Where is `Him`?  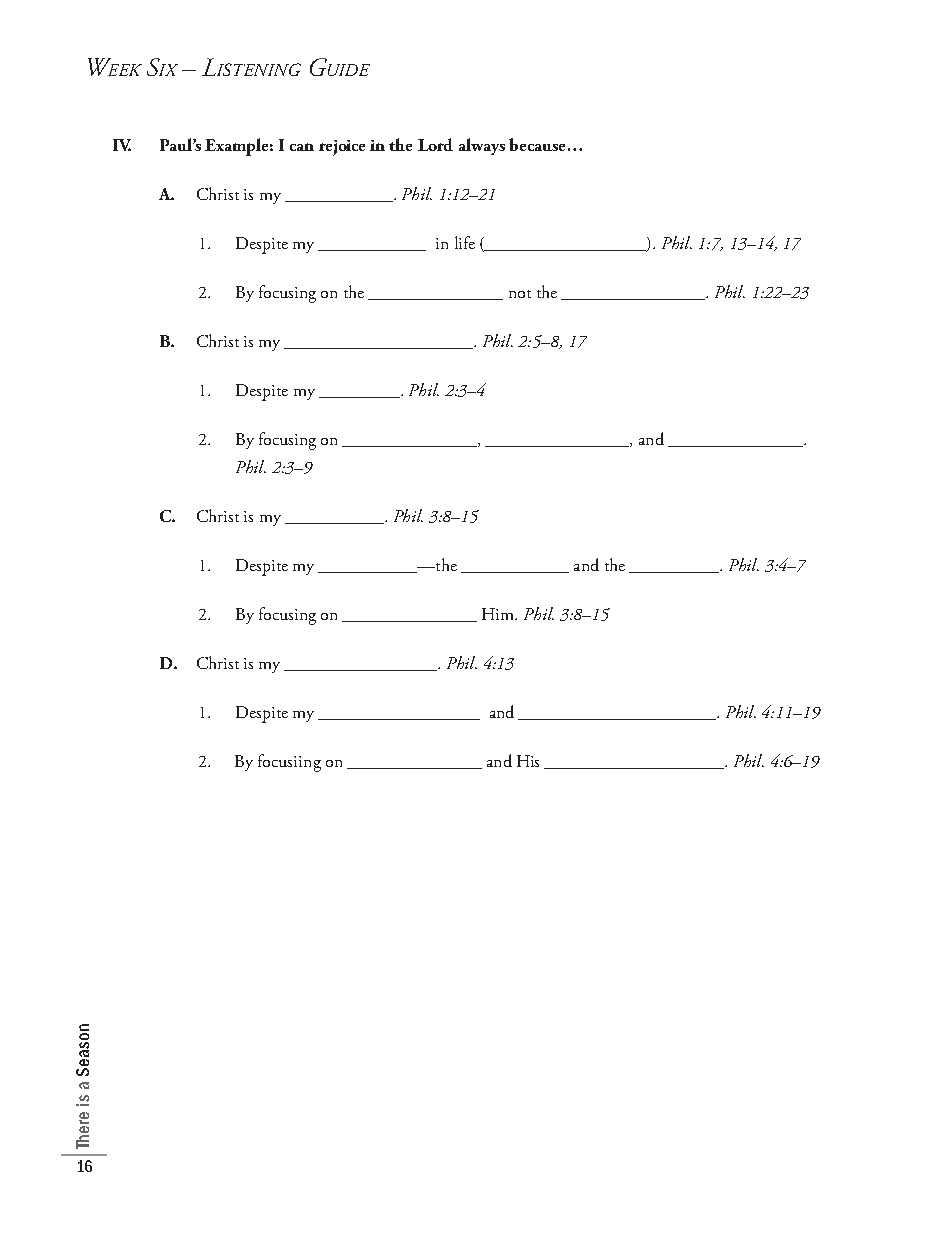
Him is located at coordinates (499, 614).
